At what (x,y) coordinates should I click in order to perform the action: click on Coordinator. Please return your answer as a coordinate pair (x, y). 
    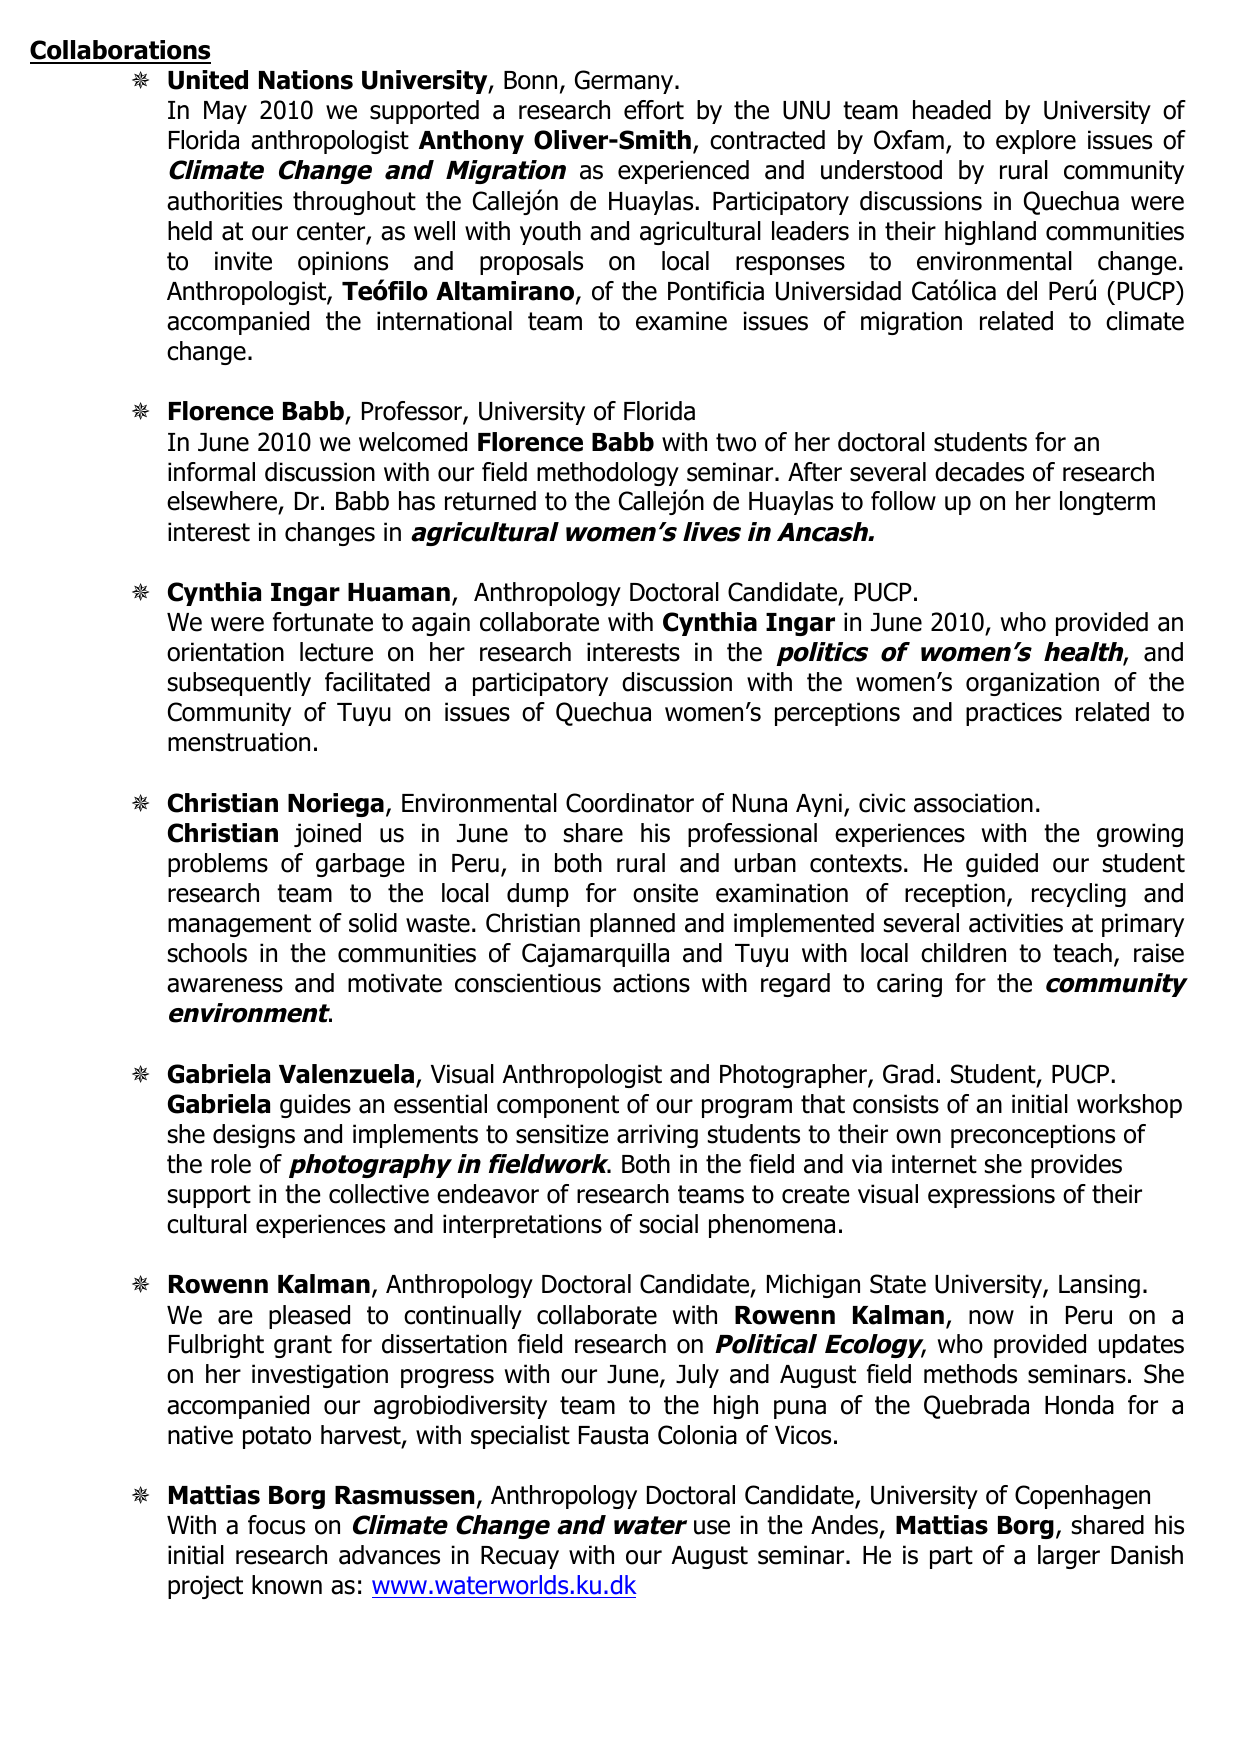
    Looking at the image, I should click on (630, 803).
